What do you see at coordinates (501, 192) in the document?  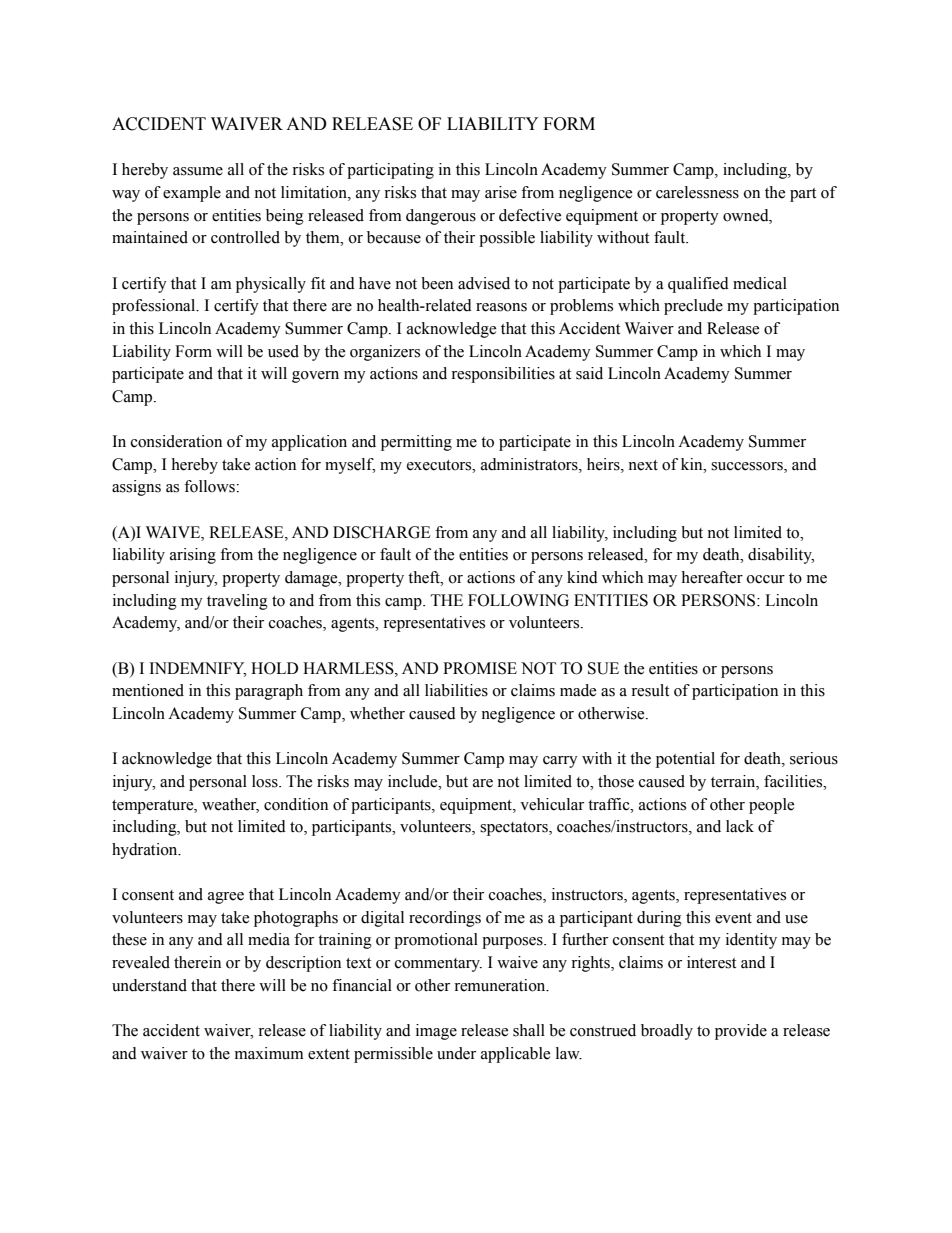 I see `arise` at bounding box center [501, 192].
